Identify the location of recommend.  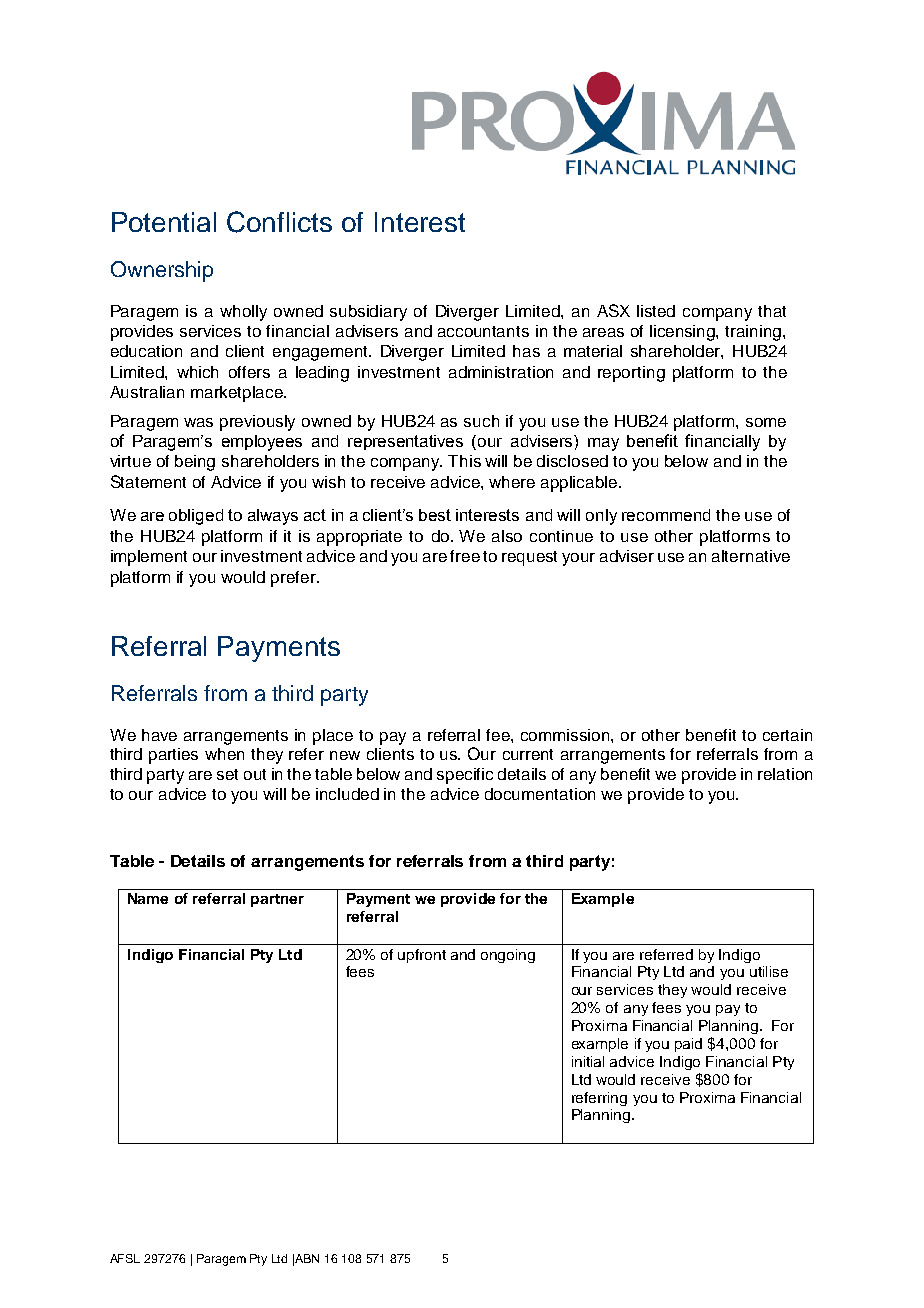
(666, 515).
